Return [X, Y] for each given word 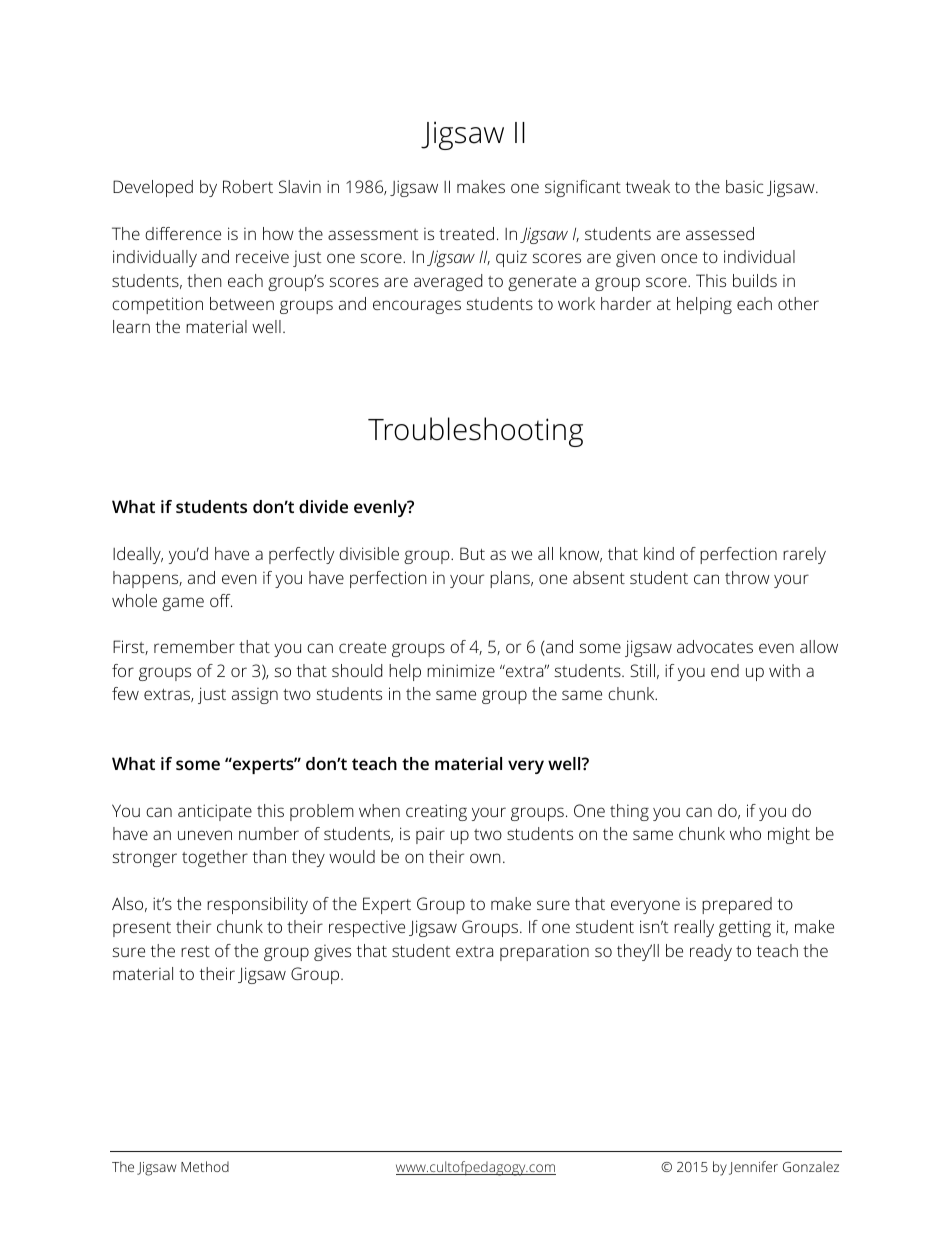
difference [183, 233]
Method [205, 1166]
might [789, 835]
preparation [544, 953]
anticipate [215, 812]
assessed [720, 233]
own [485, 858]
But [472, 553]
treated [466, 233]
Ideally [138, 555]
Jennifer [753, 1168]
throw [747, 577]
